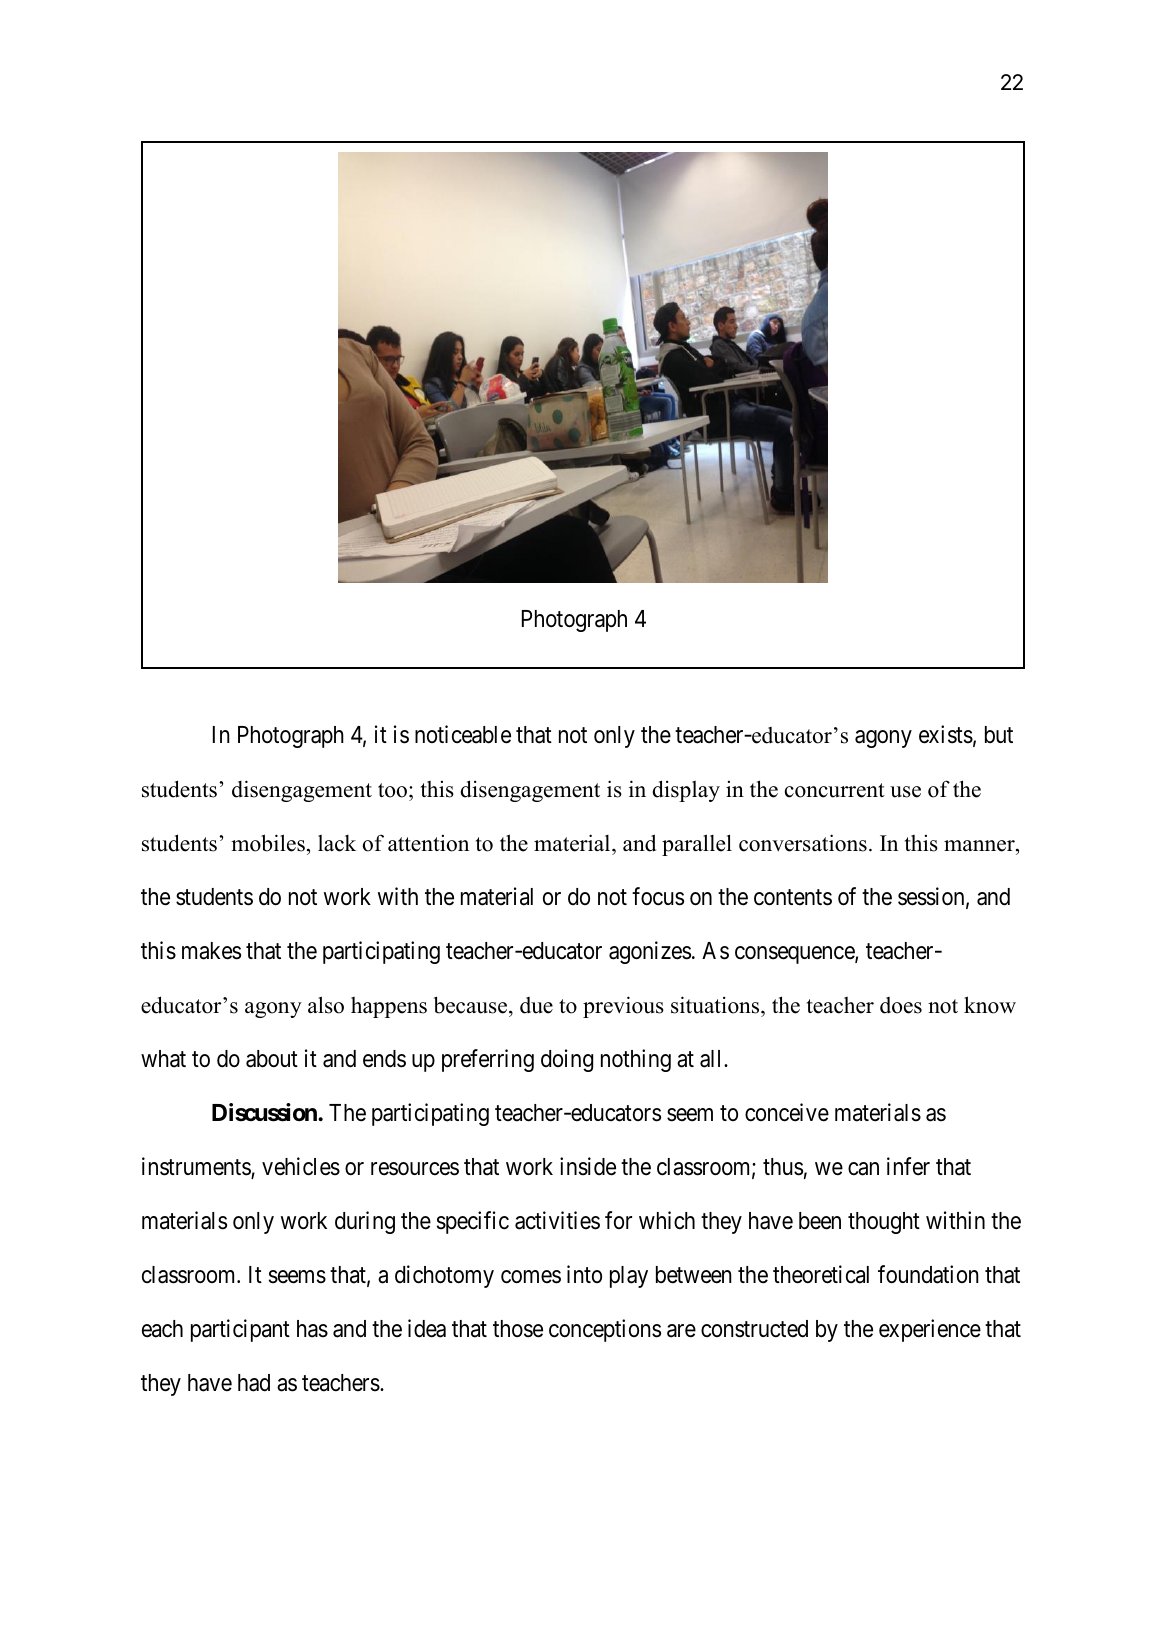 The height and width of the screenshot is (1646, 1164). Describe the element at coordinates (211, 951) in the screenshot. I see `makes` at that location.
